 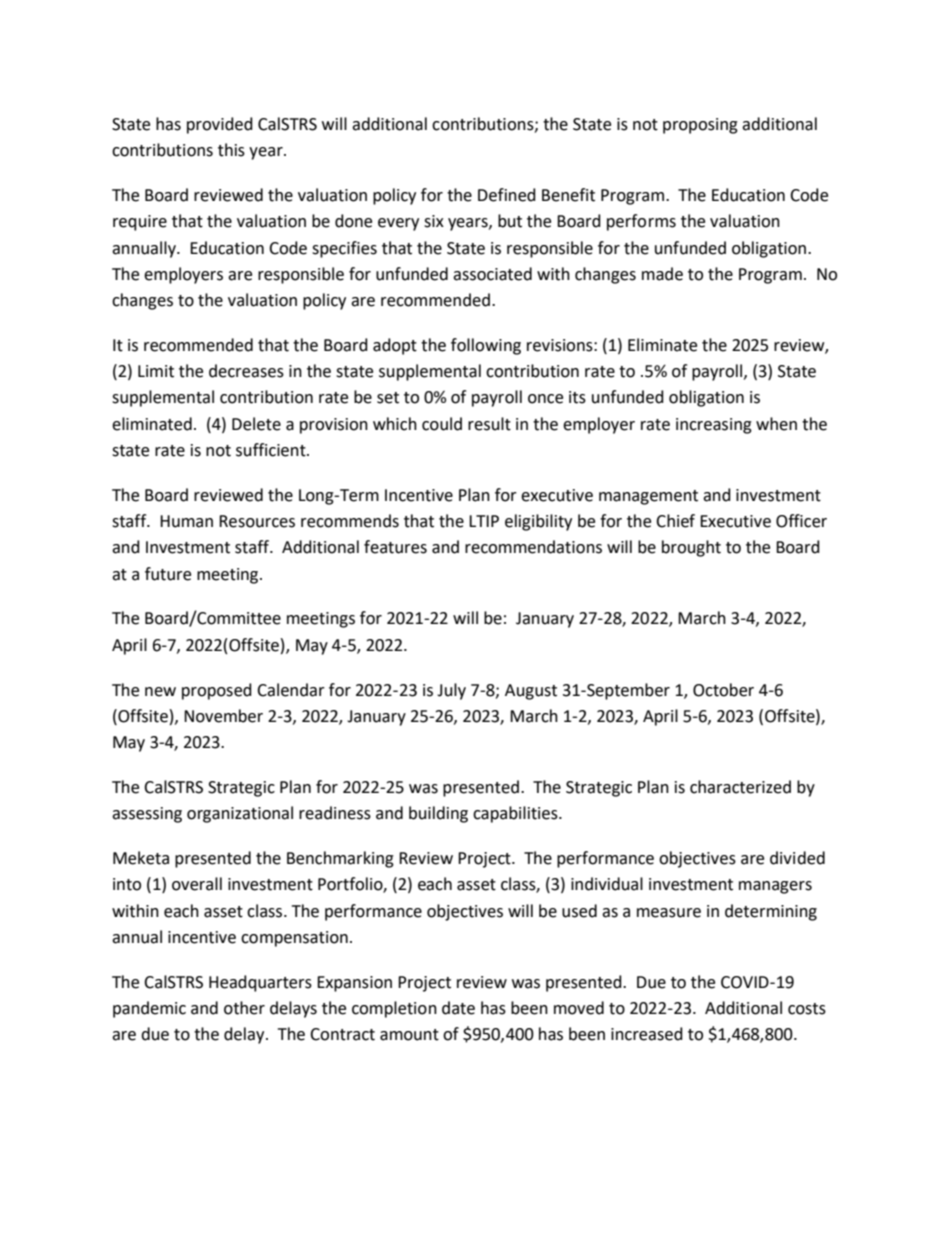 What do you see at coordinates (244, 1008) in the screenshot?
I see `other` at bounding box center [244, 1008].
